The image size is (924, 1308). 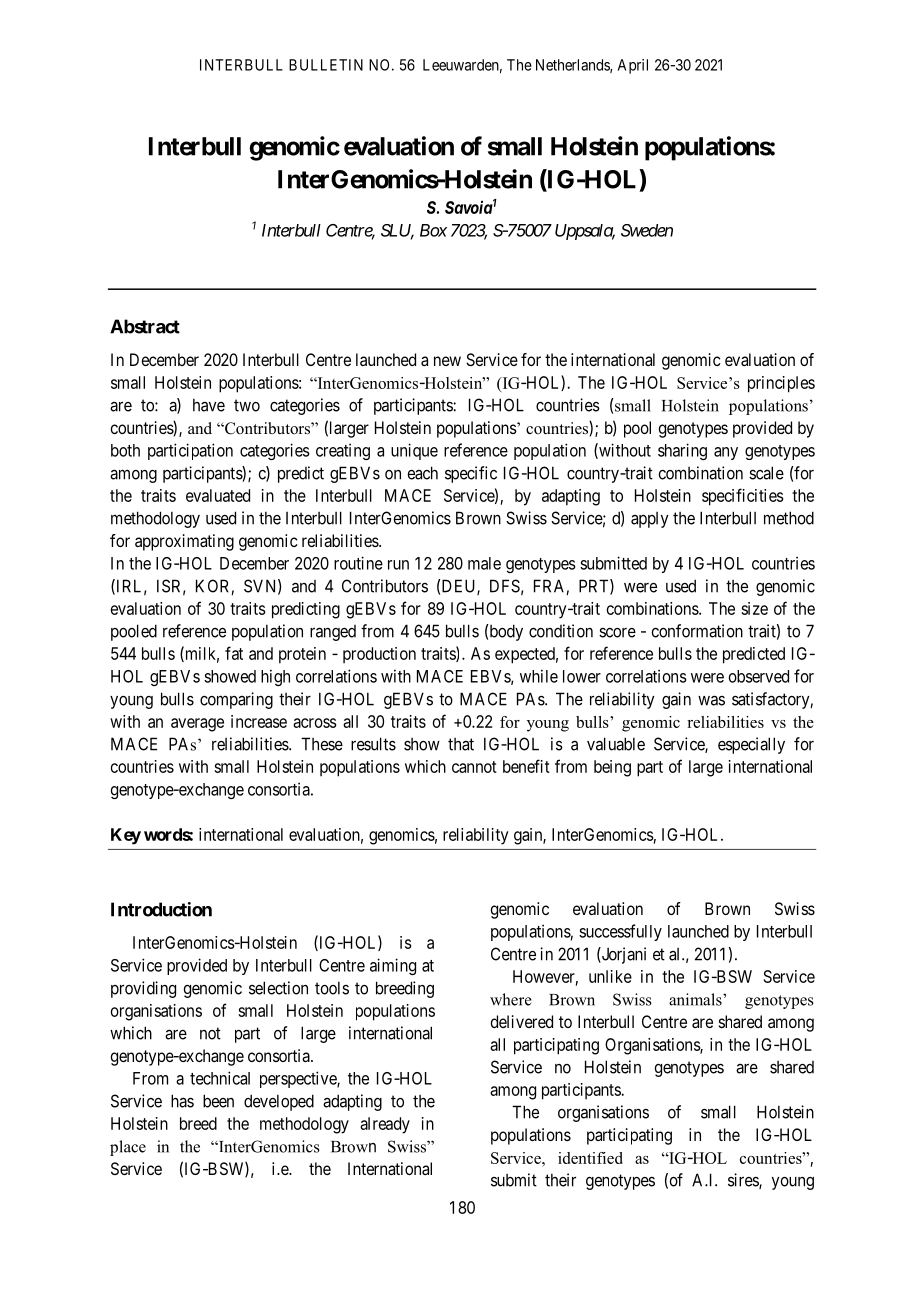 I want to click on April, so click(x=633, y=66).
